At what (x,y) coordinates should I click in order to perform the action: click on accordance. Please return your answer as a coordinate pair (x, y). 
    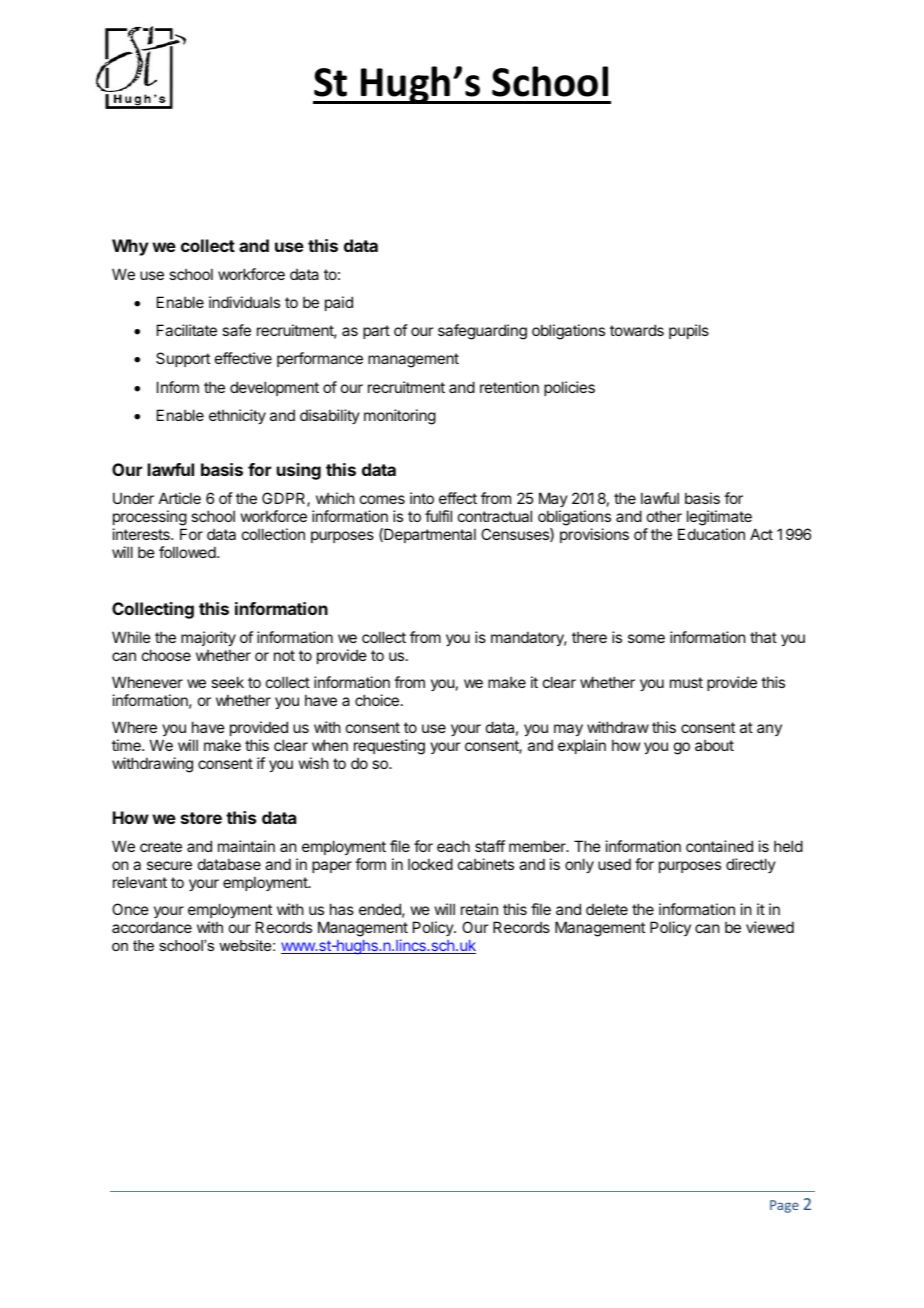
    Looking at the image, I should click on (152, 927).
